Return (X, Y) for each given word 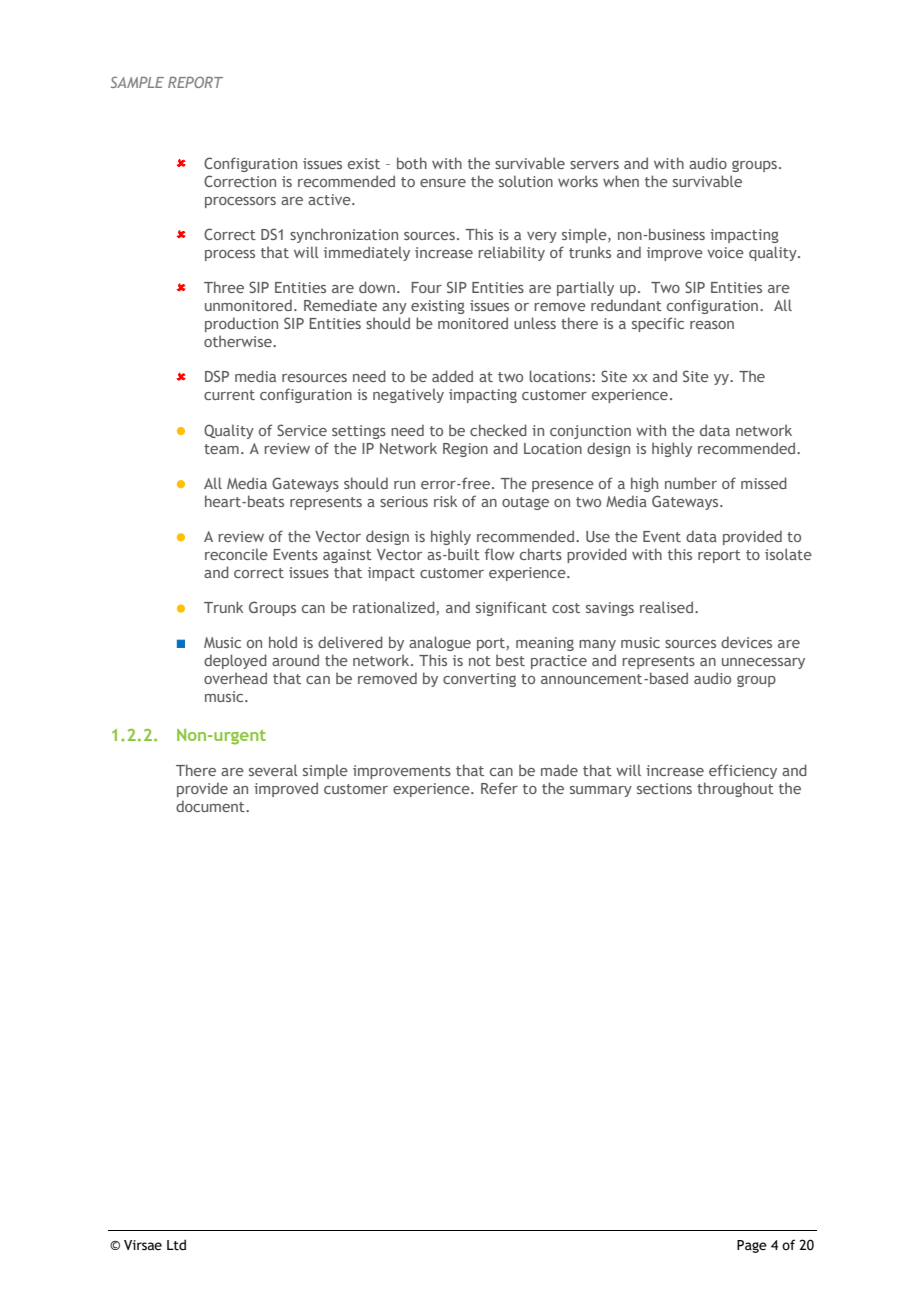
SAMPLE (137, 82)
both (412, 163)
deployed (235, 661)
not (480, 661)
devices (746, 642)
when (621, 181)
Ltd (176, 1245)
